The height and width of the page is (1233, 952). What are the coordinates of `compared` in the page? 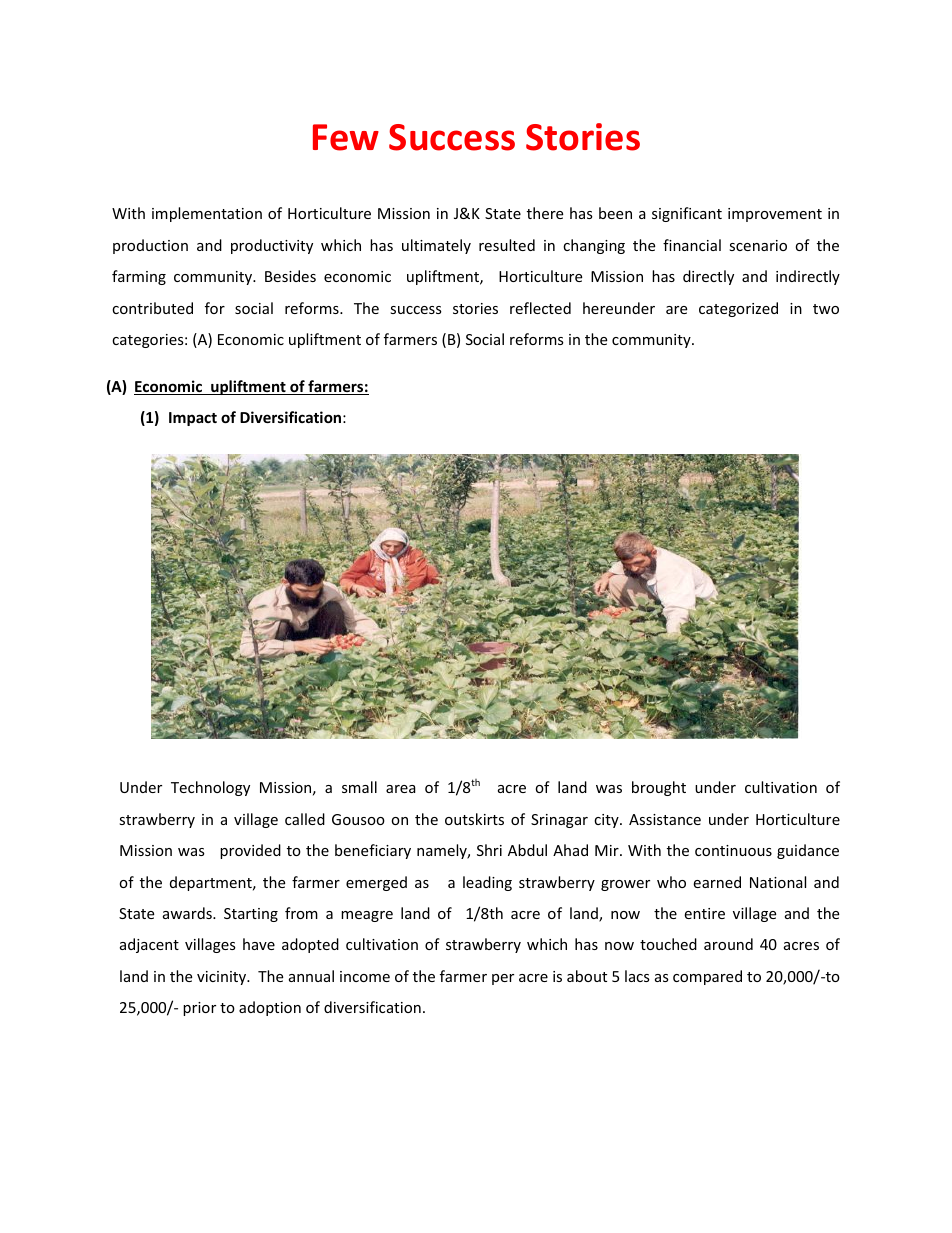 It's located at (707, 977).
